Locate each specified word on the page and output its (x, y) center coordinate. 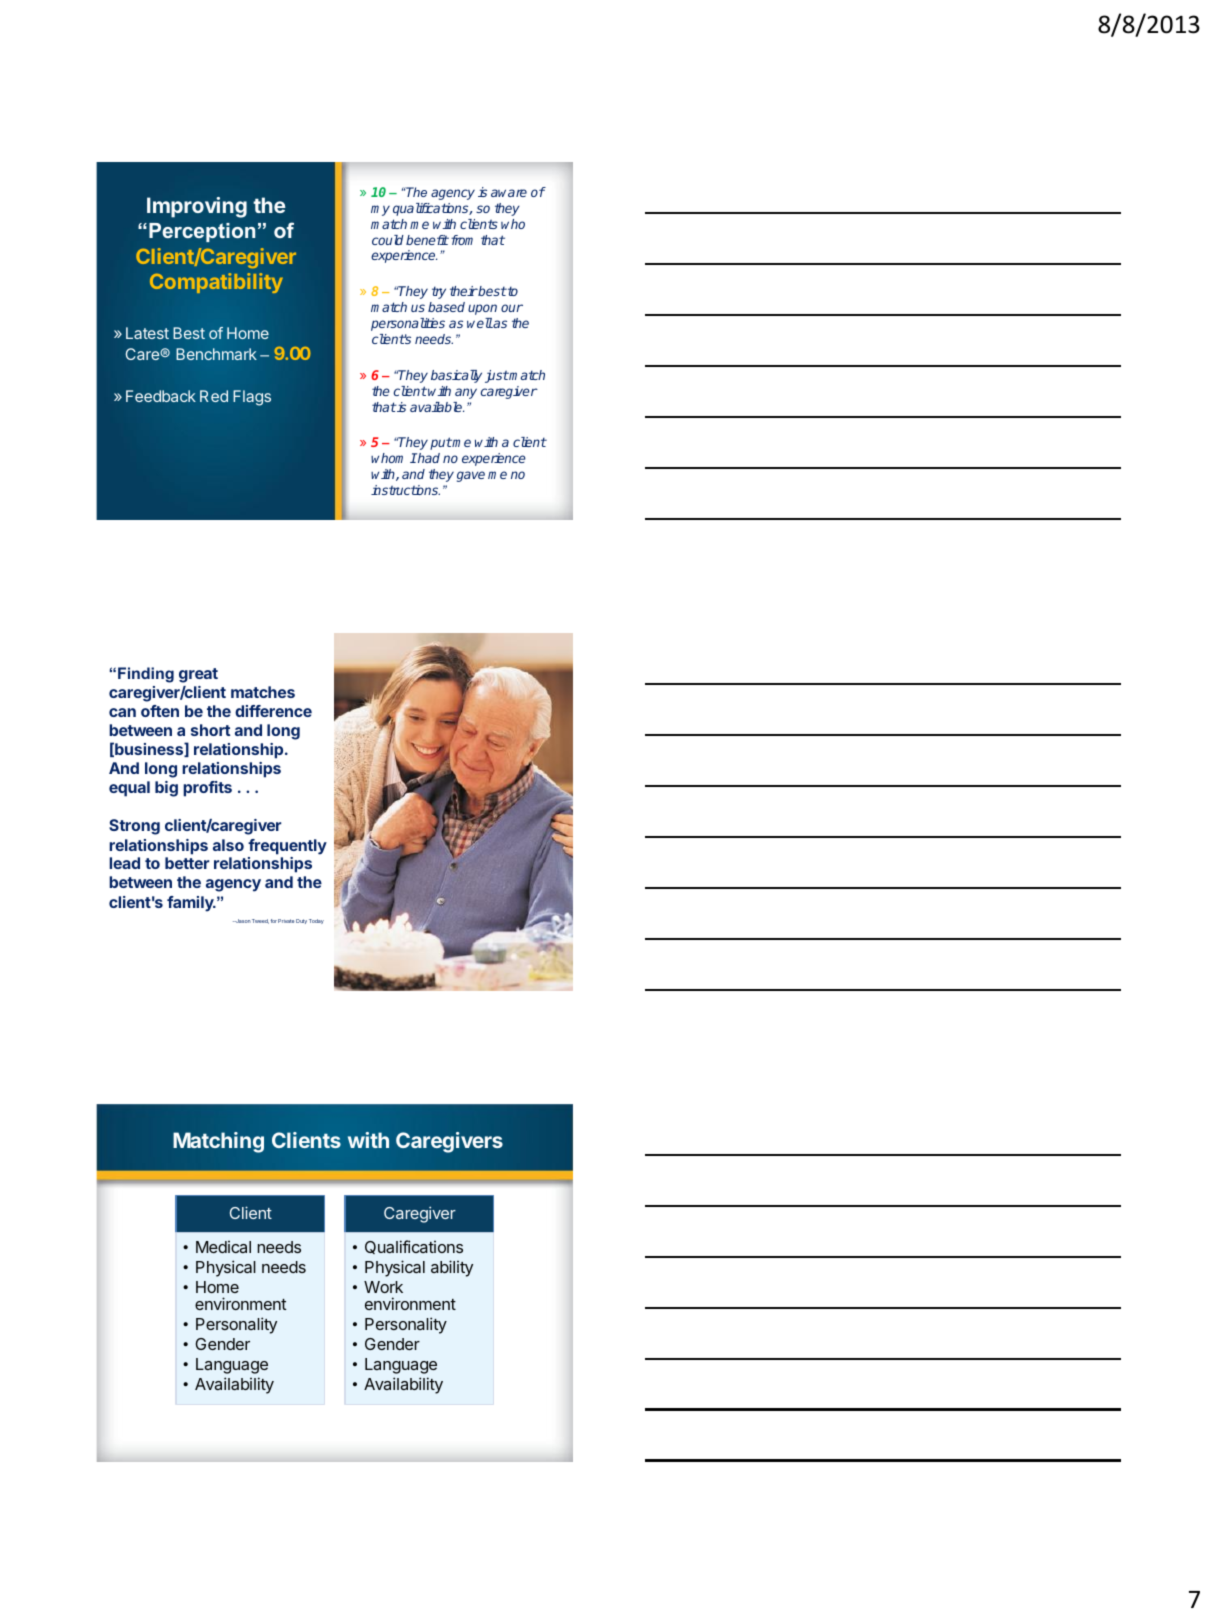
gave (471, 476)
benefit (427, 240)
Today (316, 921)
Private (286, 921)
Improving (197, 207)
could (388, 240)
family (191, 904)
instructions (405, 490)
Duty (301, 921)
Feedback (161, 396)
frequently (287, 847)
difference (273, 711)
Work (383, 1287)
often (160, 711)
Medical (223, 1247)
